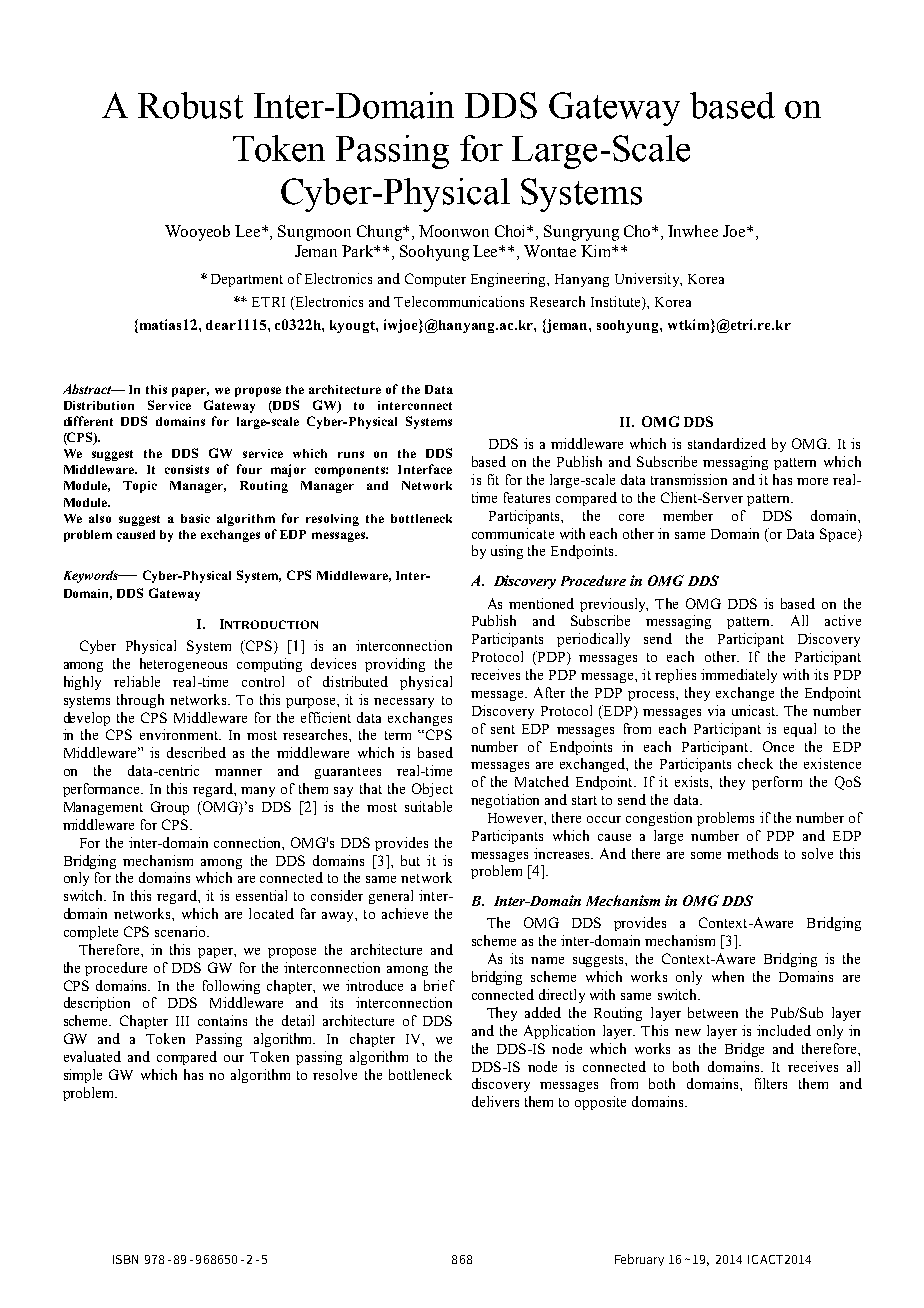 This image has width=924, height=1308. What do you see at coordinates (428, 806) in the image?
I see `suitable` at bounding box center [428, 806].
